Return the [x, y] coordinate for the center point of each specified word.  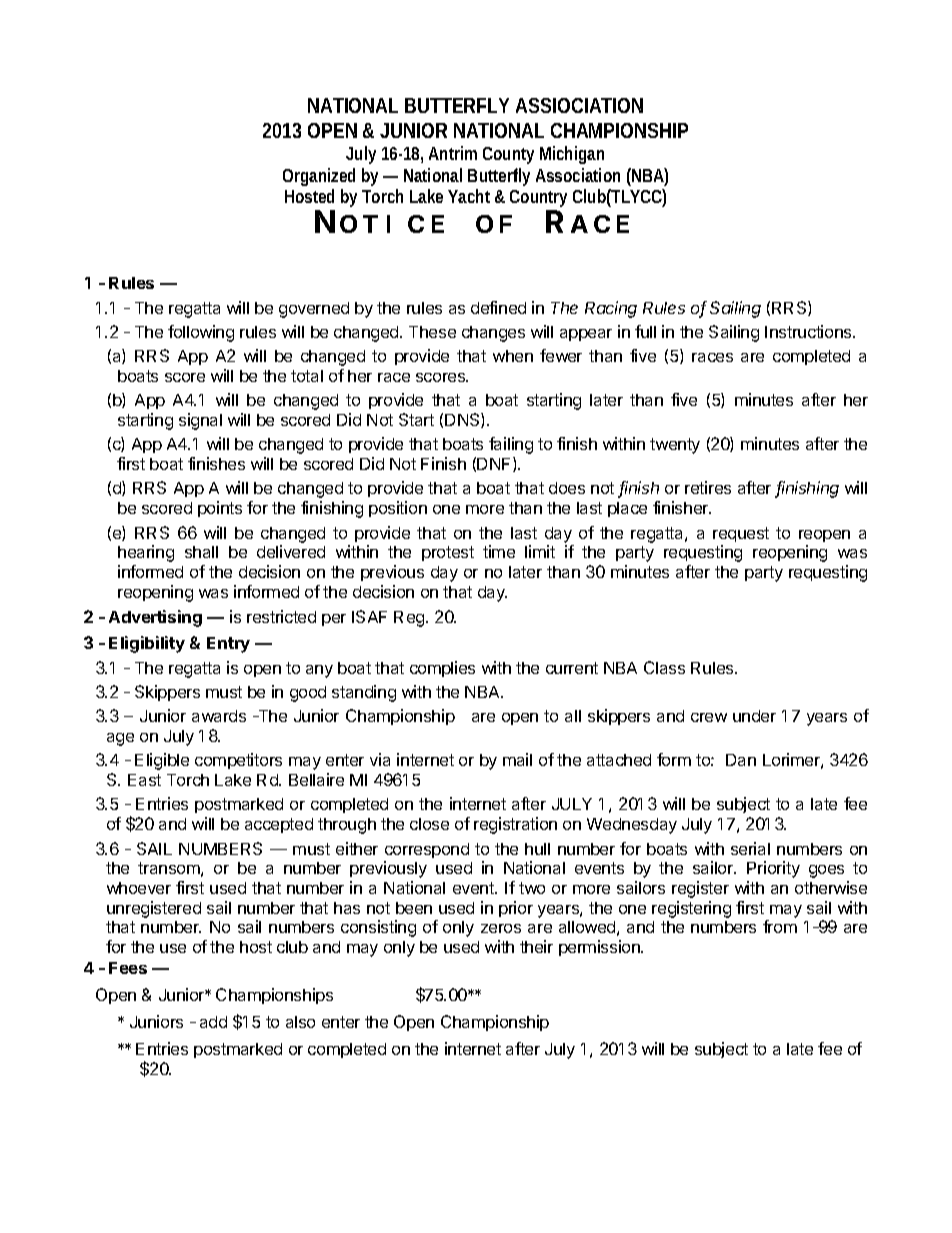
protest [448, 553]
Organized [319, 177]
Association [578, 175]
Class [664, 667]
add [213, 1022]
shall [201, 552]
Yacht [469, 196]
